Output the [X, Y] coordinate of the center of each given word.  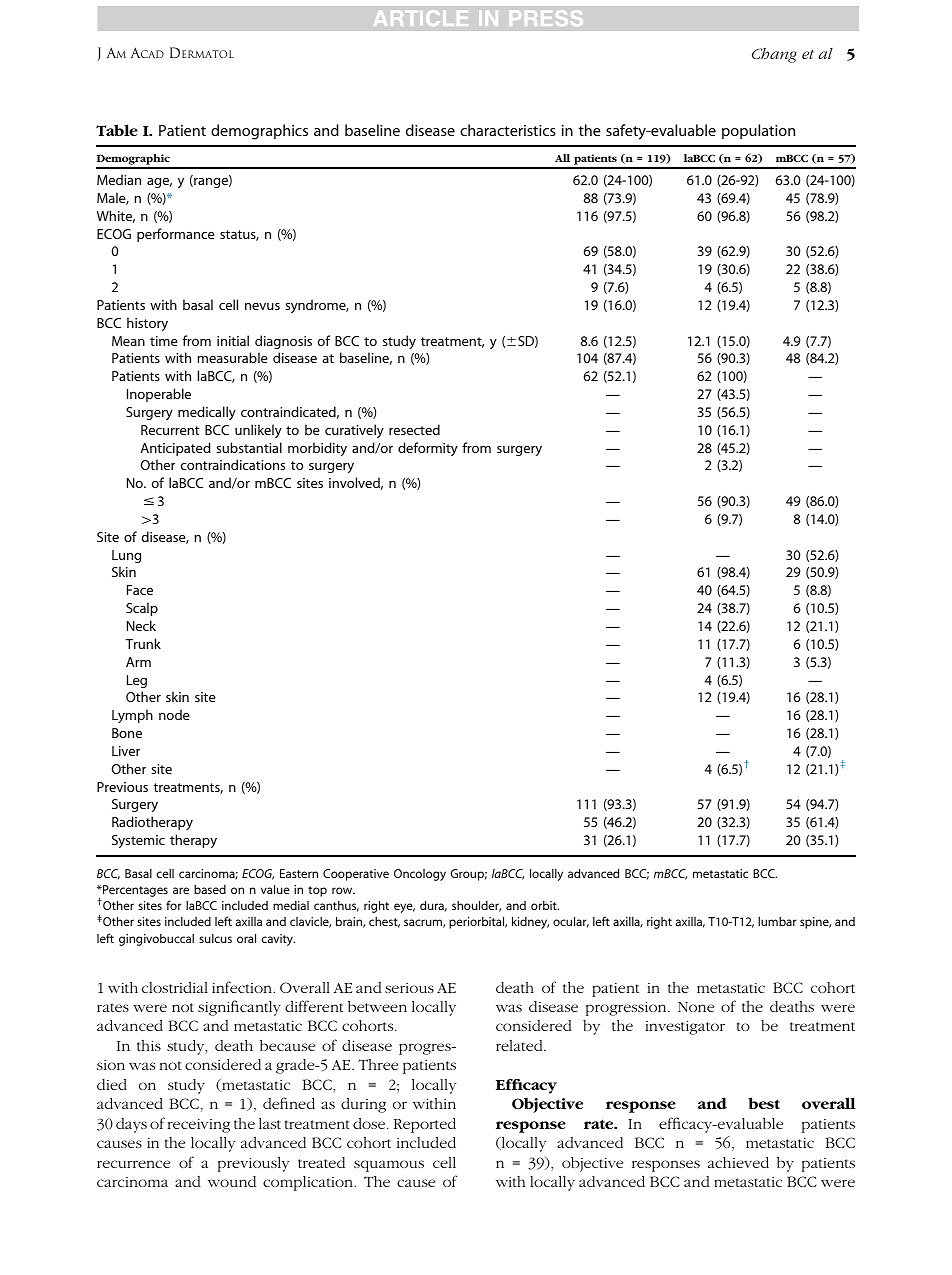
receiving [199, 1126]
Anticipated [175, 449]
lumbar [777, 921]
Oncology [420, 875]
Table [117, 130]
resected [414, 429]
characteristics [508, 130]
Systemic [138, 841]
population [758, 131]
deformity [428, 449]
